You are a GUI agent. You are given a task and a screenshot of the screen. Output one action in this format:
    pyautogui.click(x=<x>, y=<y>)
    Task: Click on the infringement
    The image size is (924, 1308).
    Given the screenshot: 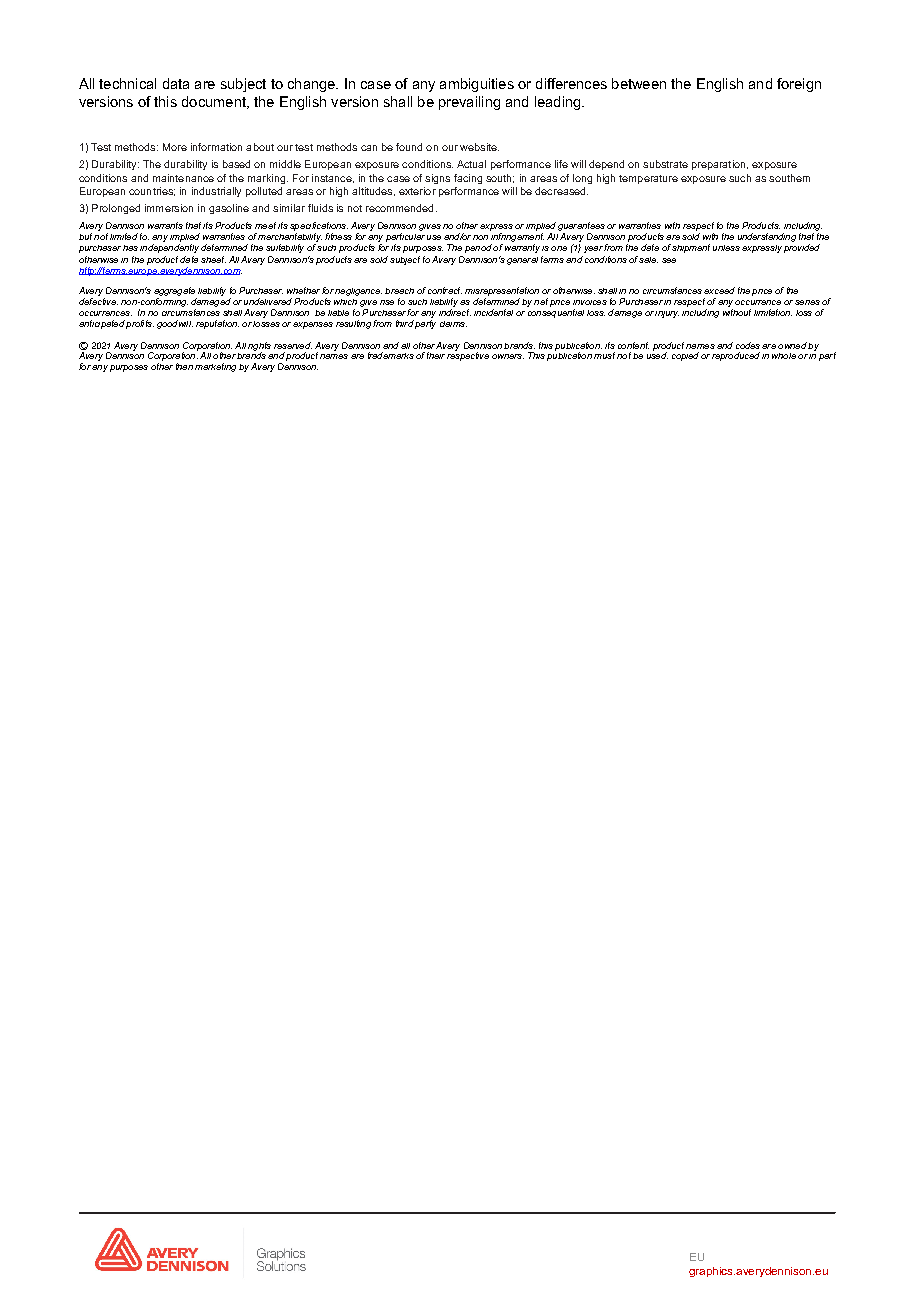 What is the action you would take?
    pyautogui.click(x=517, y=239)
